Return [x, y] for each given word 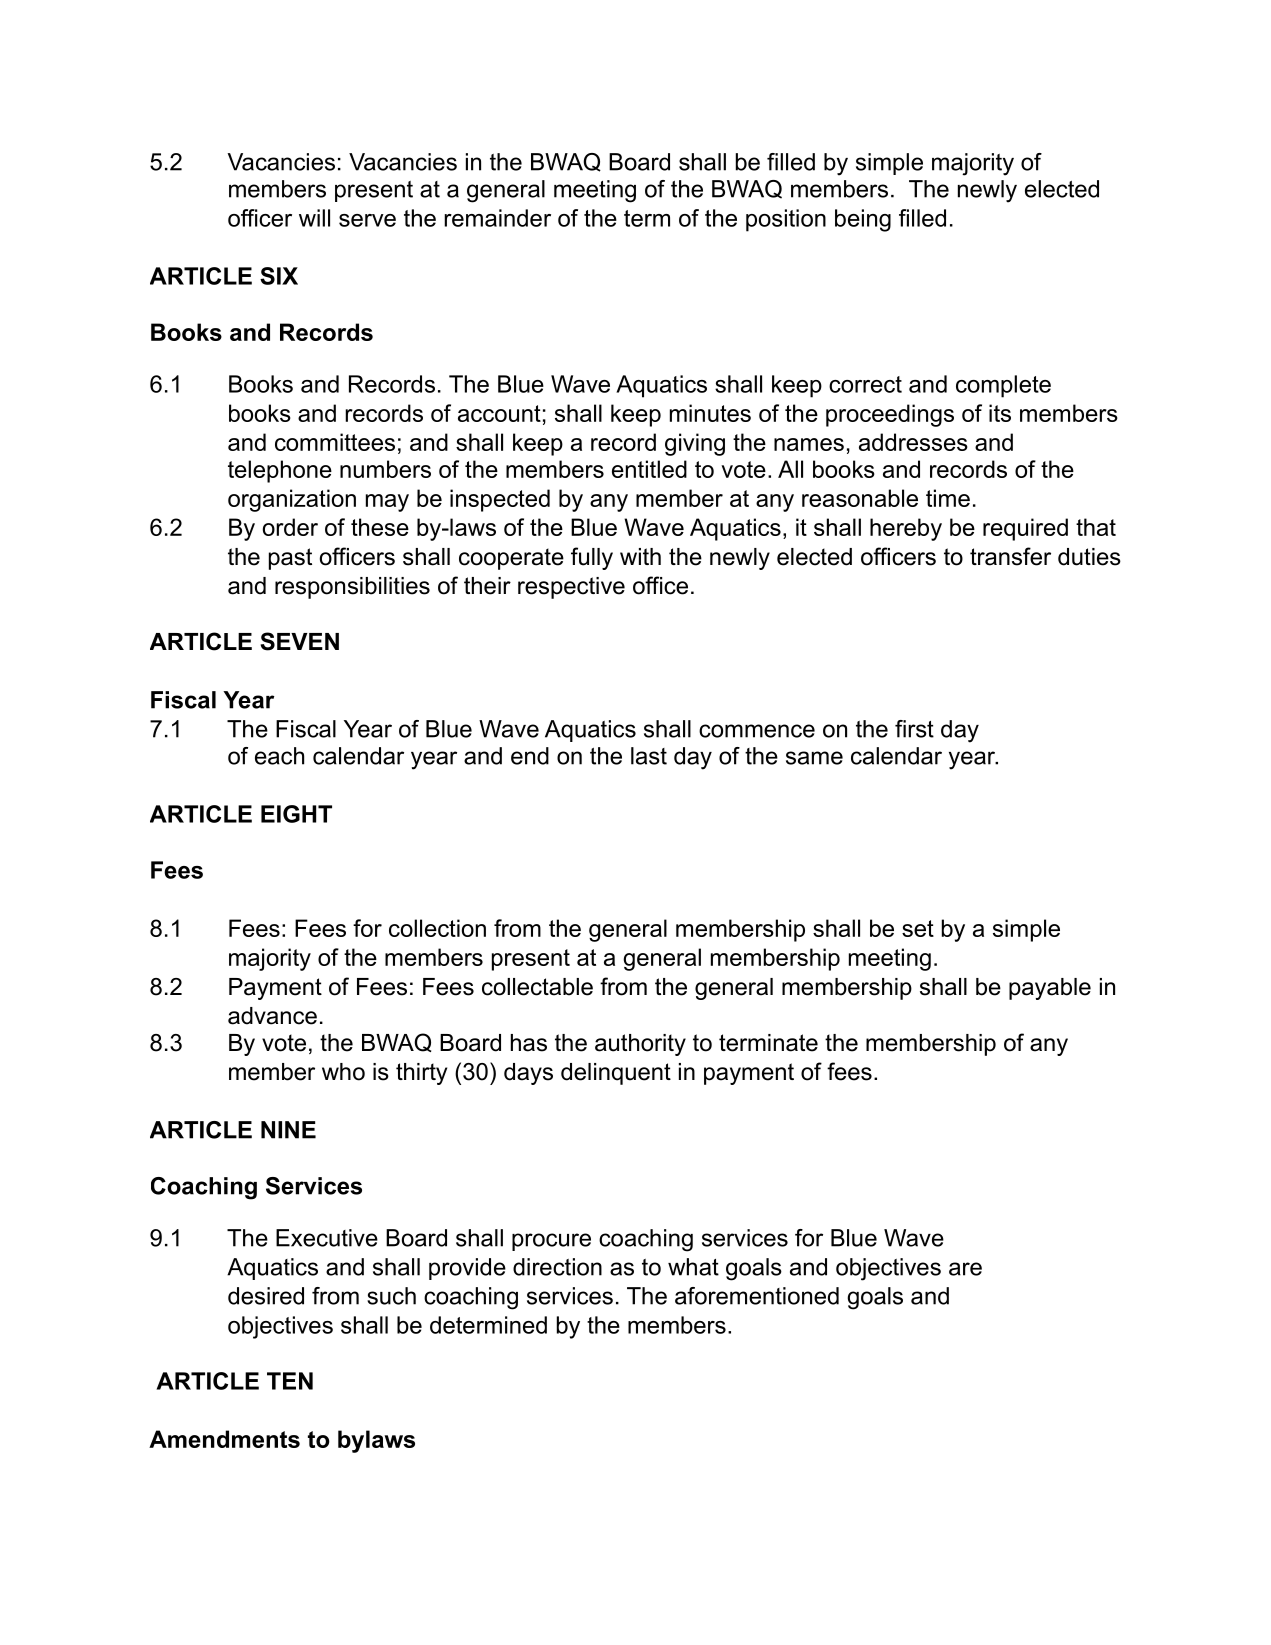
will [314, 218]
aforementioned [757, 1296]
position [786, 220]
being [863, 220]
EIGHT [296, 814]
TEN [290, 1381]
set [918, 928]
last [649, 756]
